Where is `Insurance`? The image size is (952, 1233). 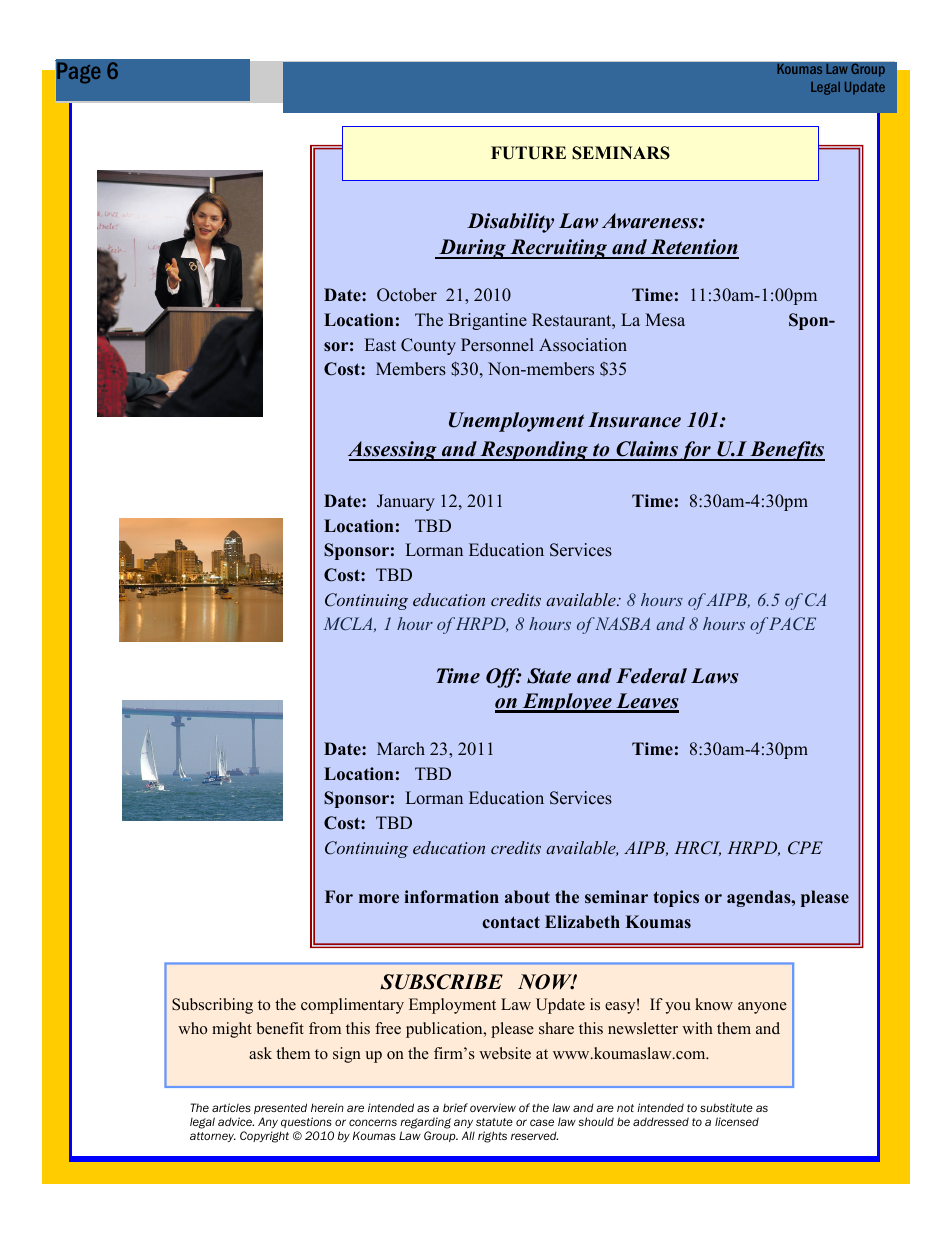 Insurance is located at coordinates (634, 420).
